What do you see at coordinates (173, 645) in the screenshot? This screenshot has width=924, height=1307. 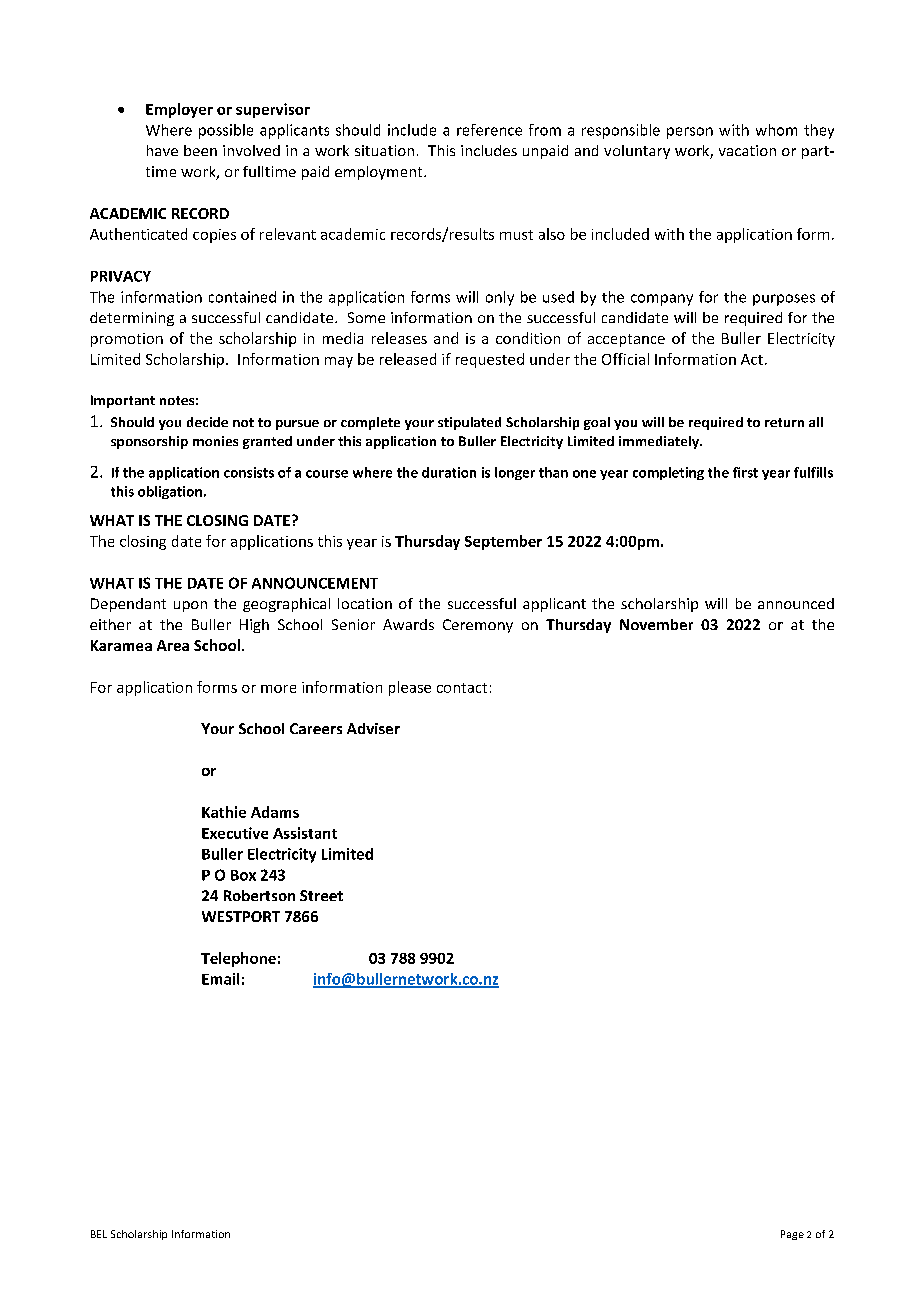 I see `Area` at bounding box center [173, 645].
